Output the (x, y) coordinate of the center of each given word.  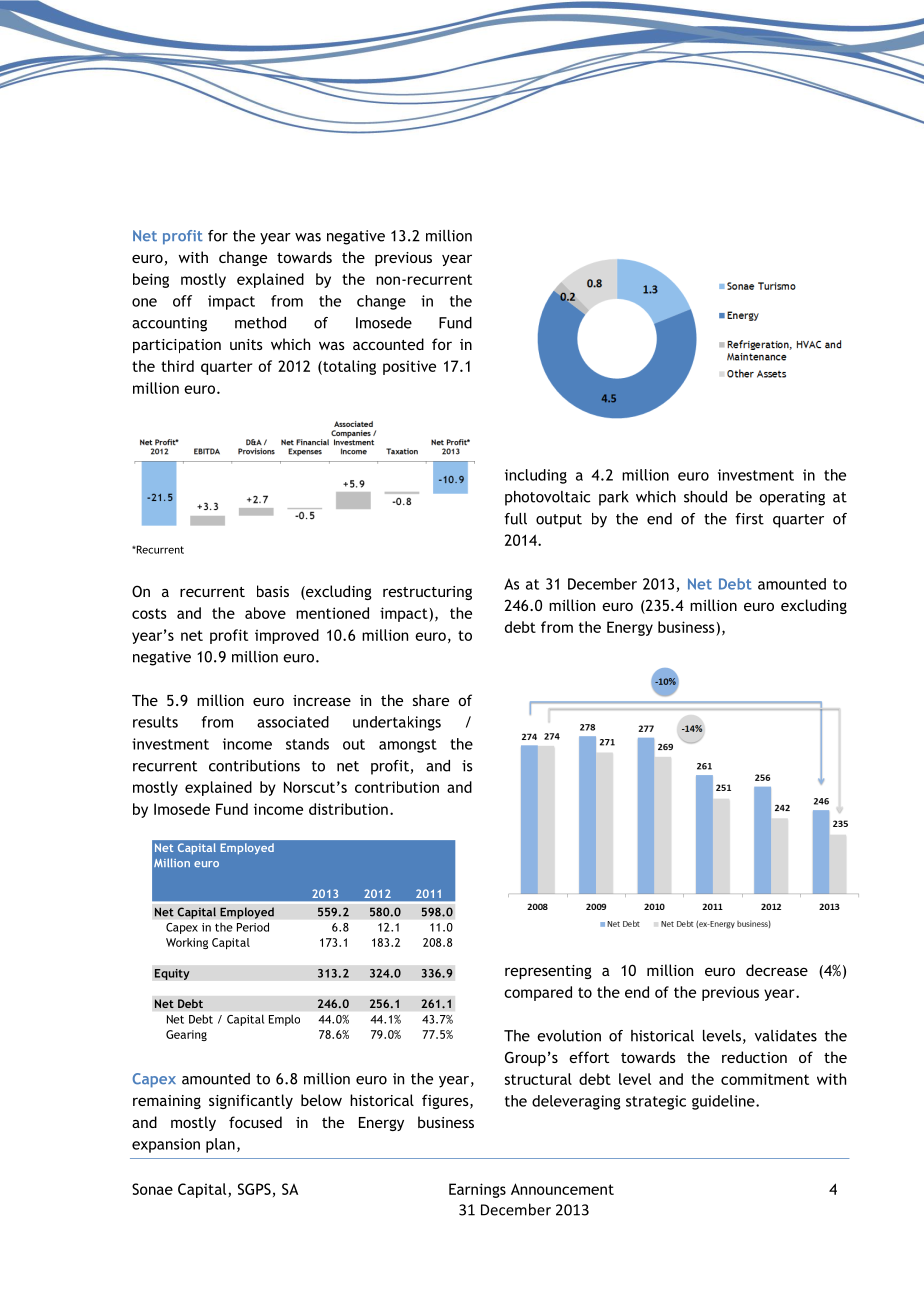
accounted (388, 344)
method (260, 323)
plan (220, 1145)
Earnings (477, 1190)
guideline (724, 1102)
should (705, 497)
